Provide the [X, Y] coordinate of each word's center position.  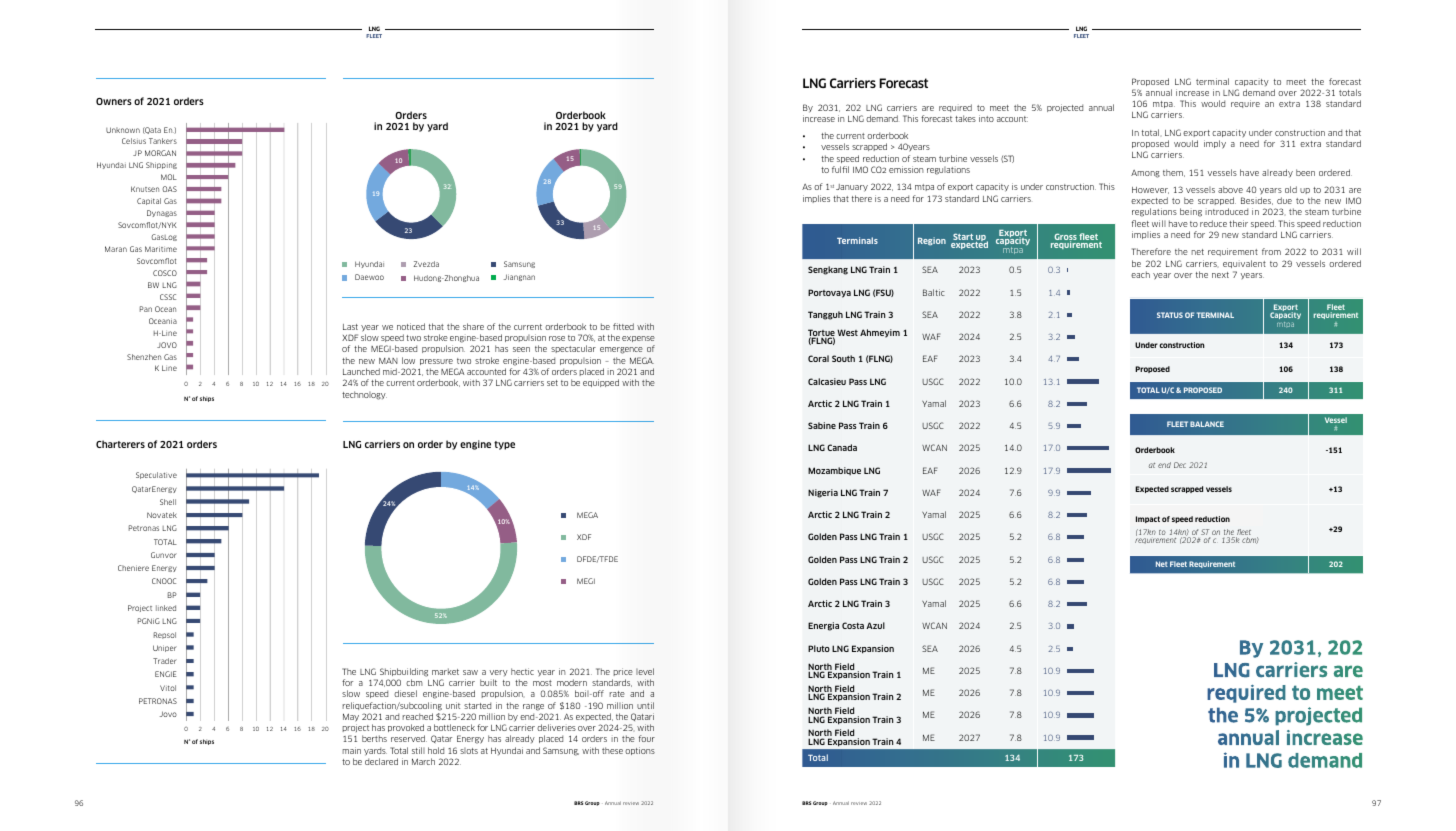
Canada [842, 447]
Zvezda [426, 264]
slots [469, 751]
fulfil [840, 169]
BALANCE [1207, 424]
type [504, 445]
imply [1215, 144]
